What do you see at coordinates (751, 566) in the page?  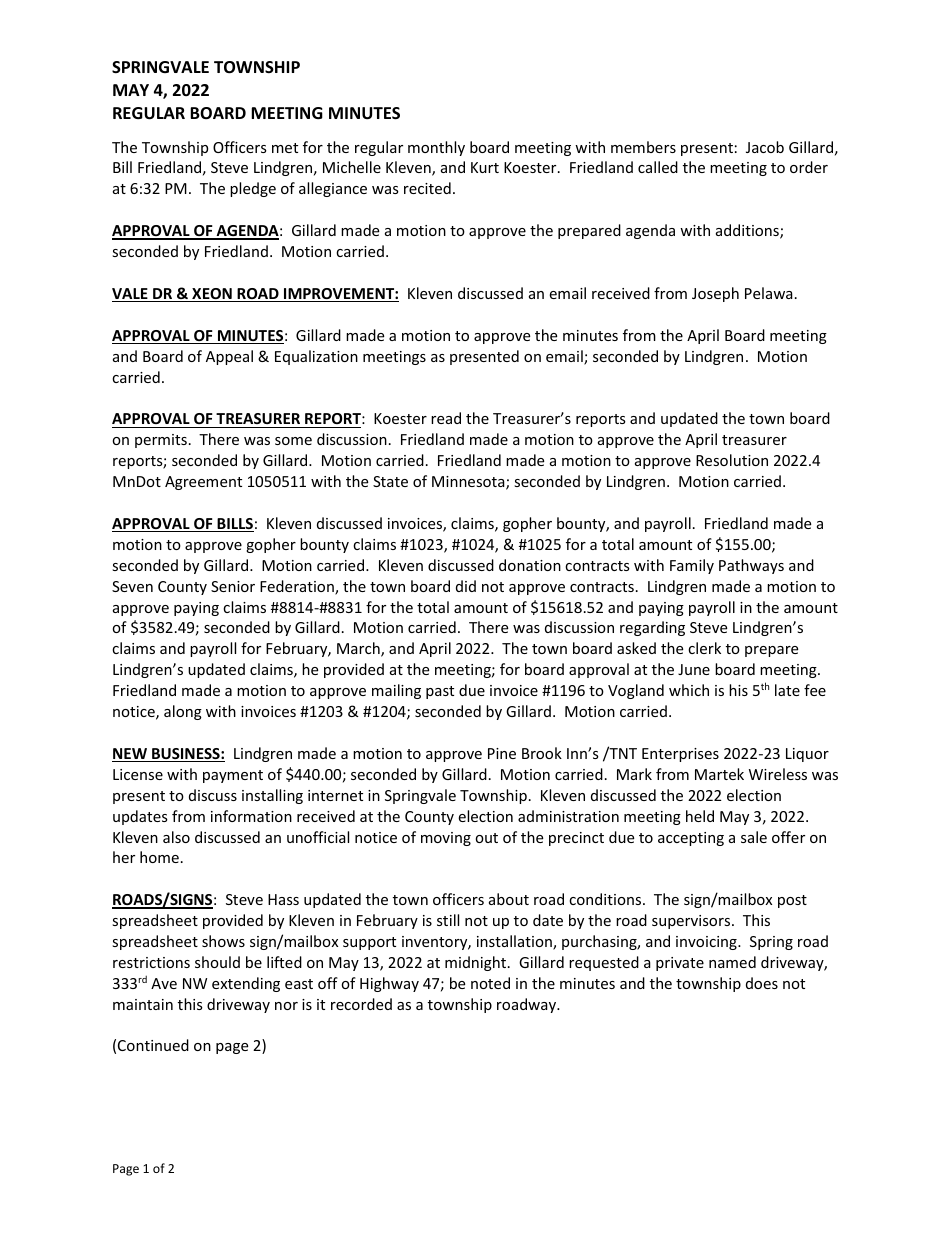 I see `Pathways` at bounding box center [751, 566].
